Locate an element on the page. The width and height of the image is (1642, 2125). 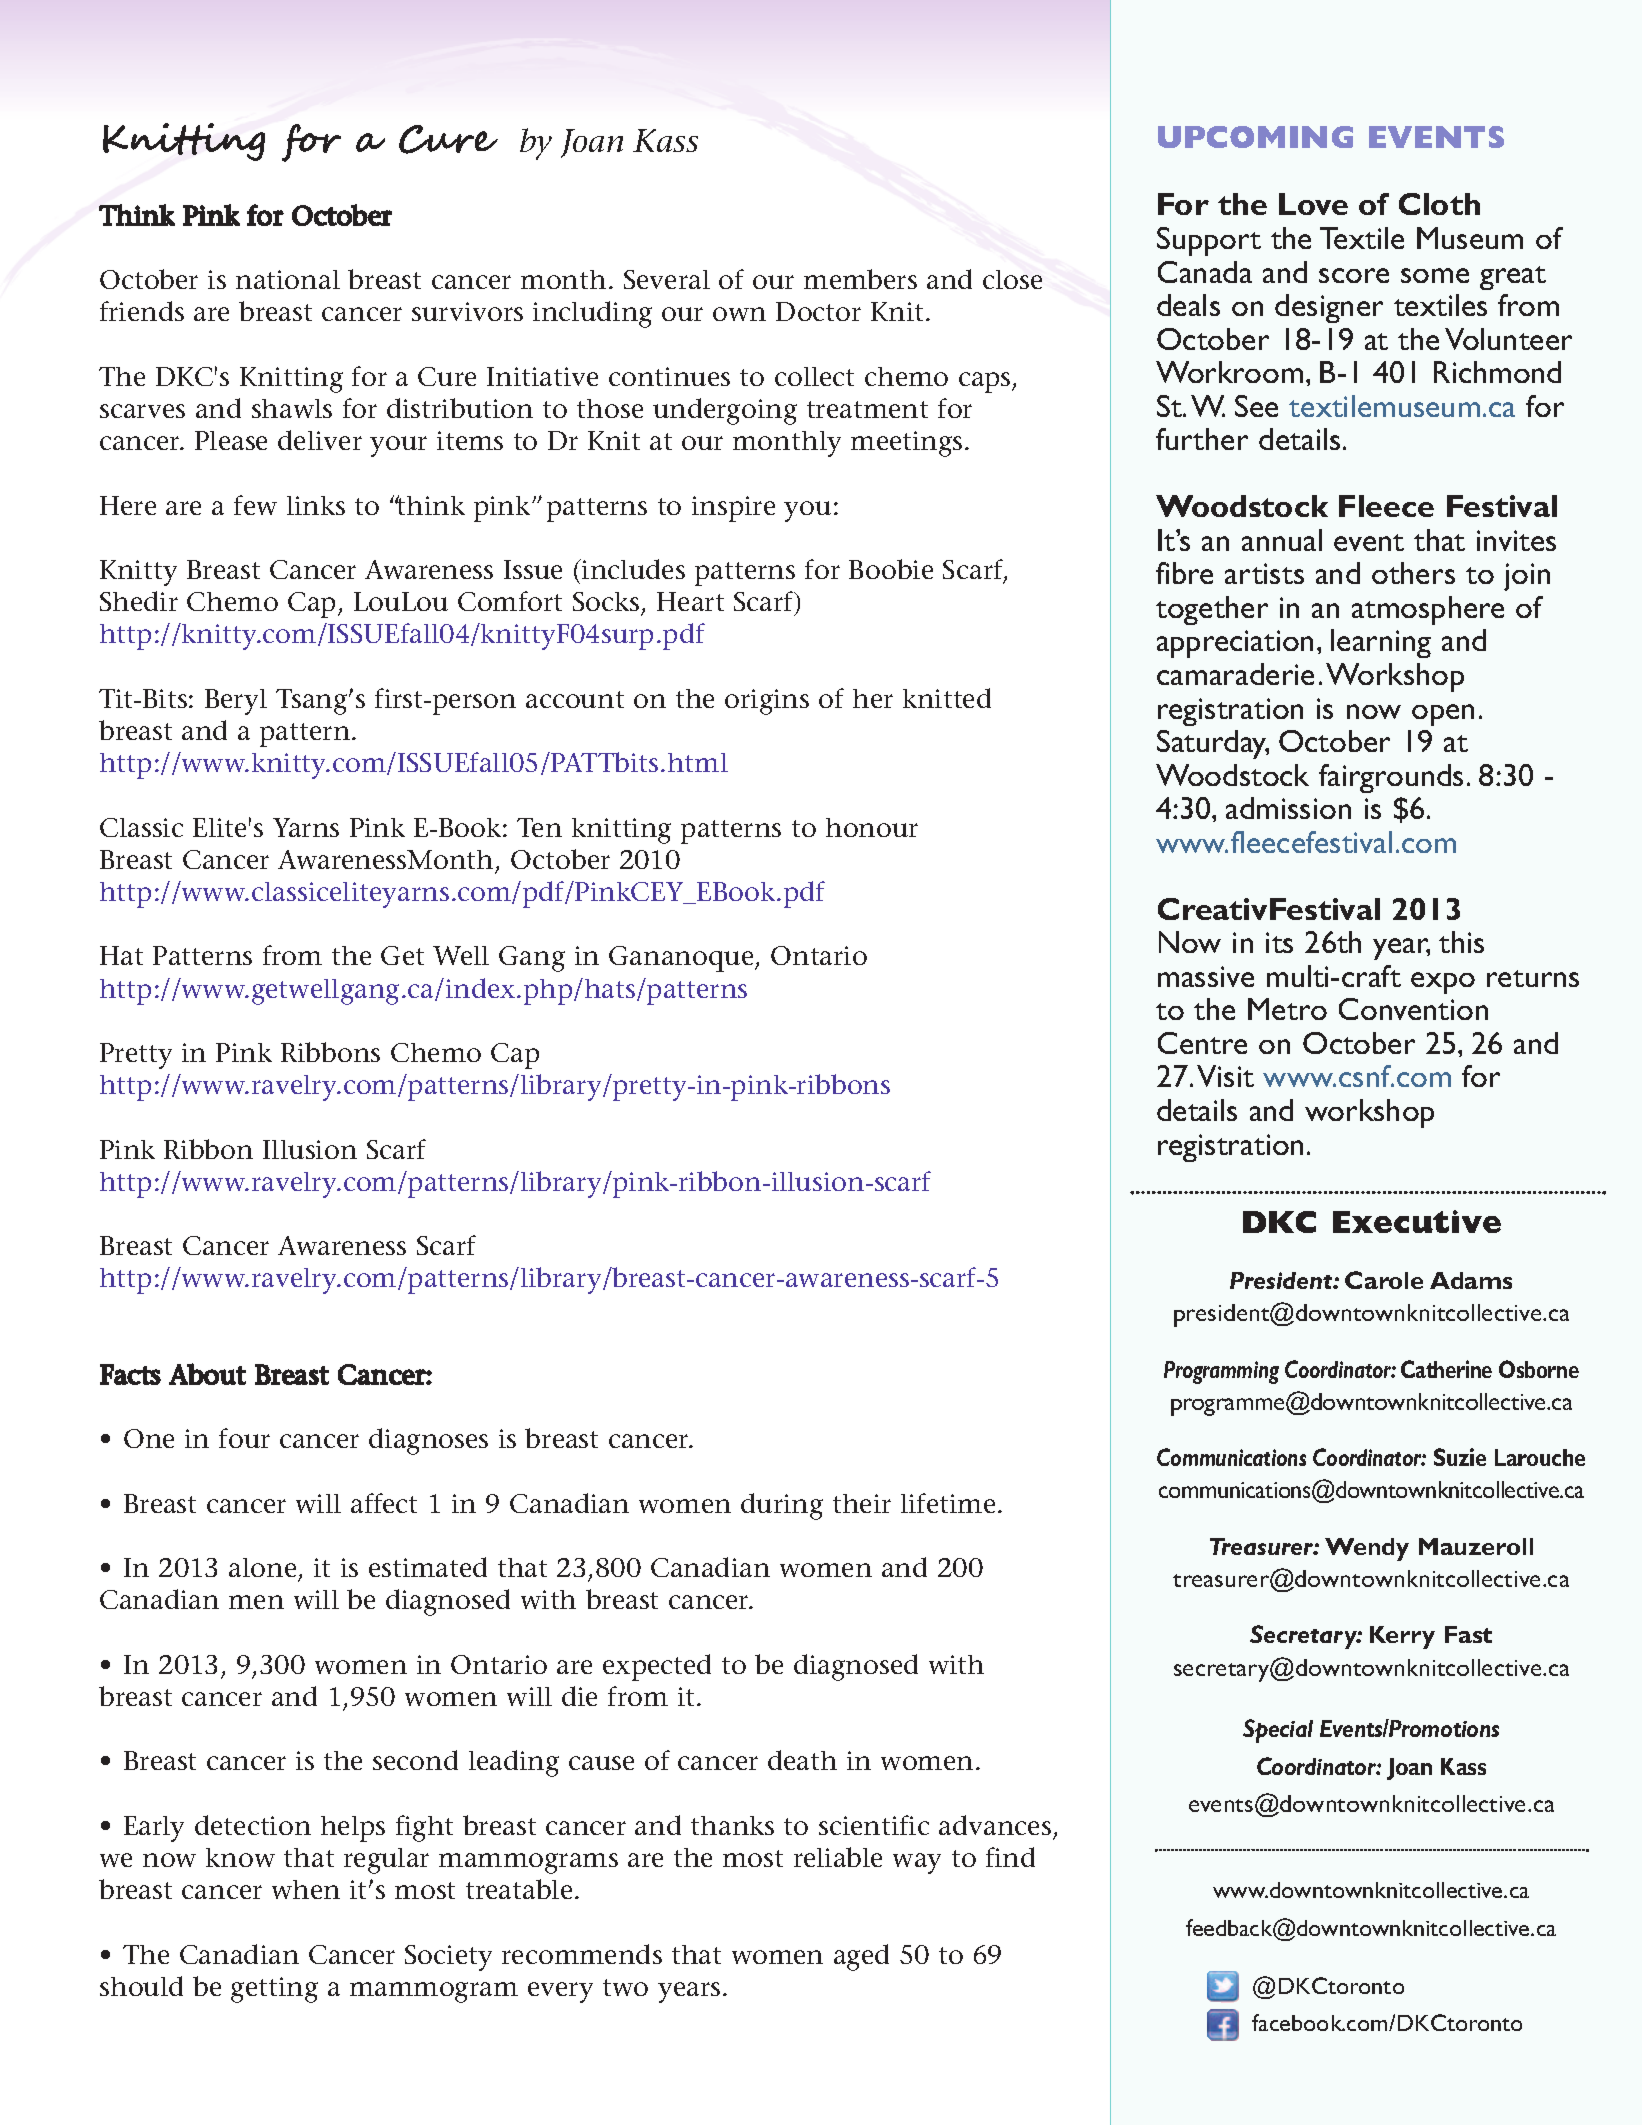
Catherine is located at coordinates (1446, 1369).
